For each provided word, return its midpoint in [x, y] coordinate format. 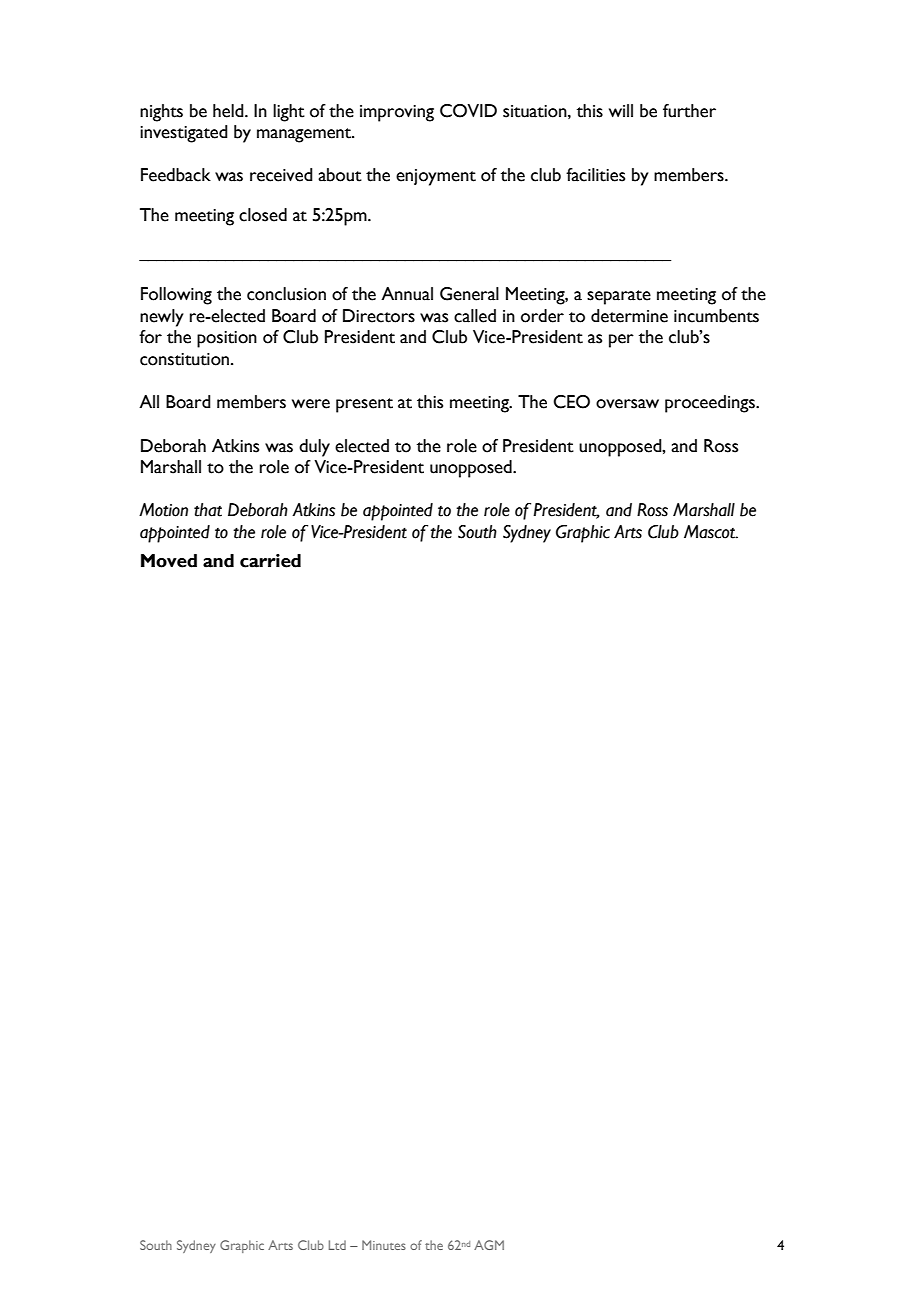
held [229, 111]
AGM [489, 1245]
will [621, 110]
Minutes [384, 1245]
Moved [169, 561]
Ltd [337, 1245]
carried [270, 561]
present [364, 405]
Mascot [711, 532]
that [208, 510]
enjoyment [436, 177]
